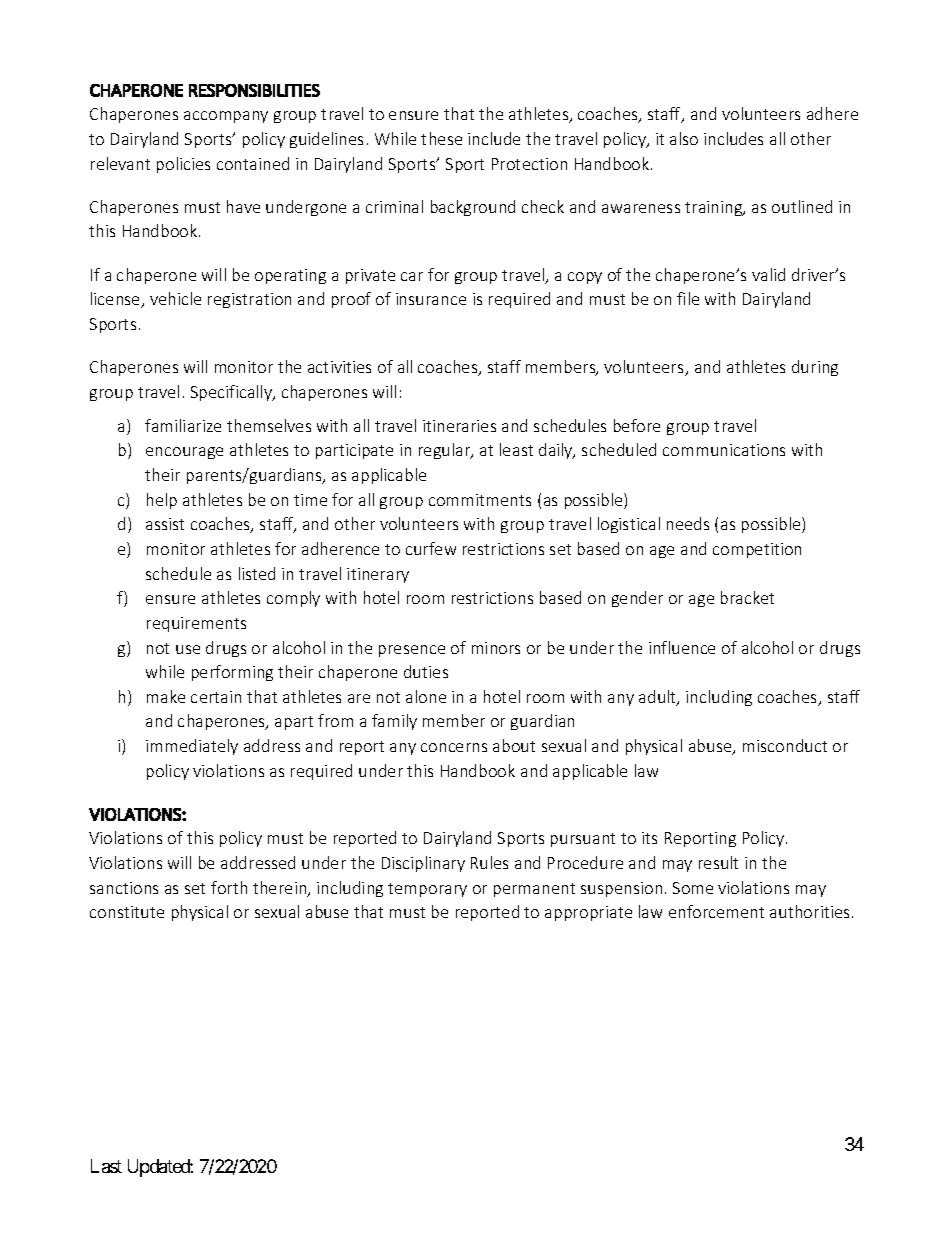 The height and width of the screenshot is (1233, 952). I want to click on encourage, so click(184, 453).
